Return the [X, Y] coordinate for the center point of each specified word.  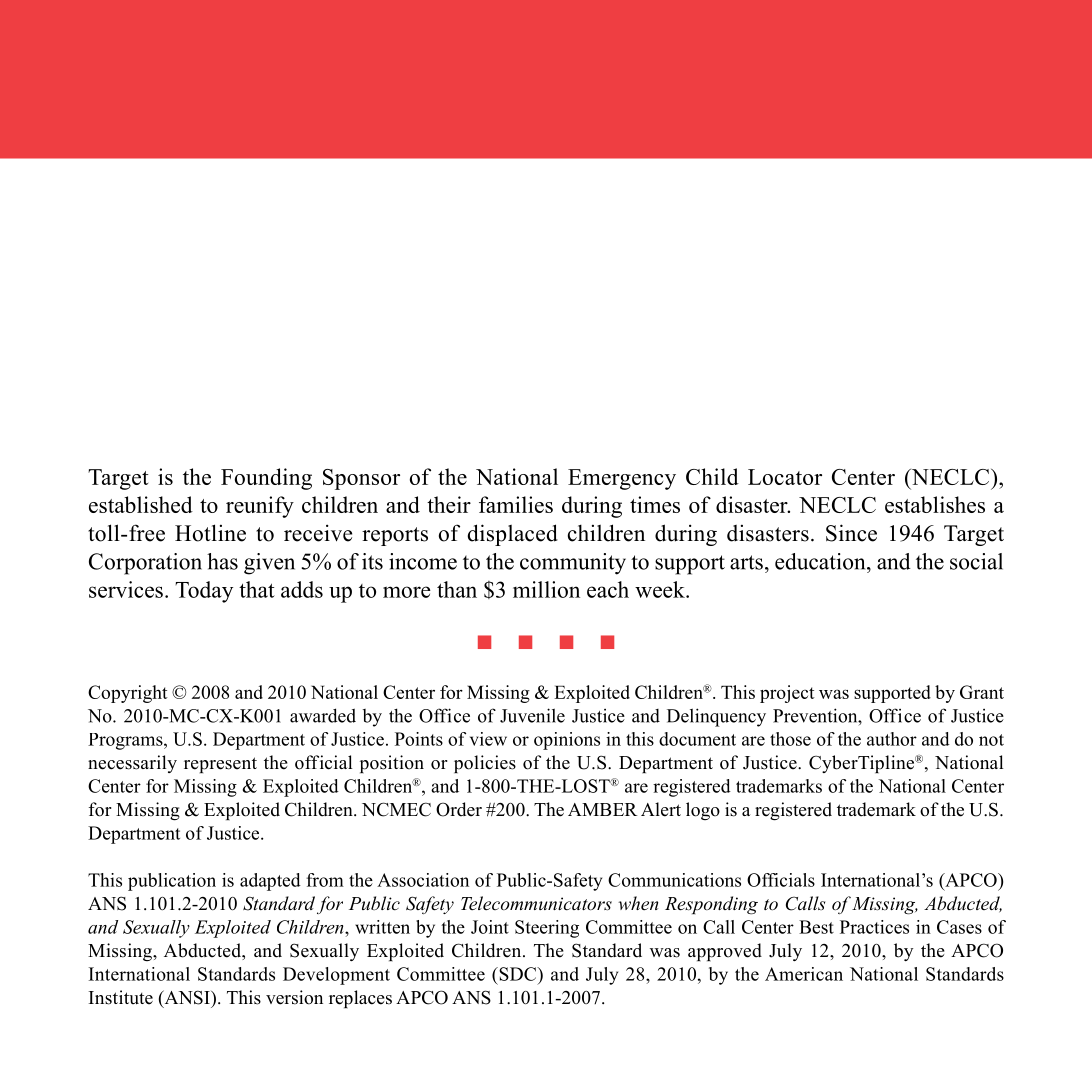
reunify [260, 507]
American [804, 974]
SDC [518, 974]
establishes [935, 504]
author [892, 739]
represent [220, 765]
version [294, 997]
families [516, 504]
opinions [567, 741]
